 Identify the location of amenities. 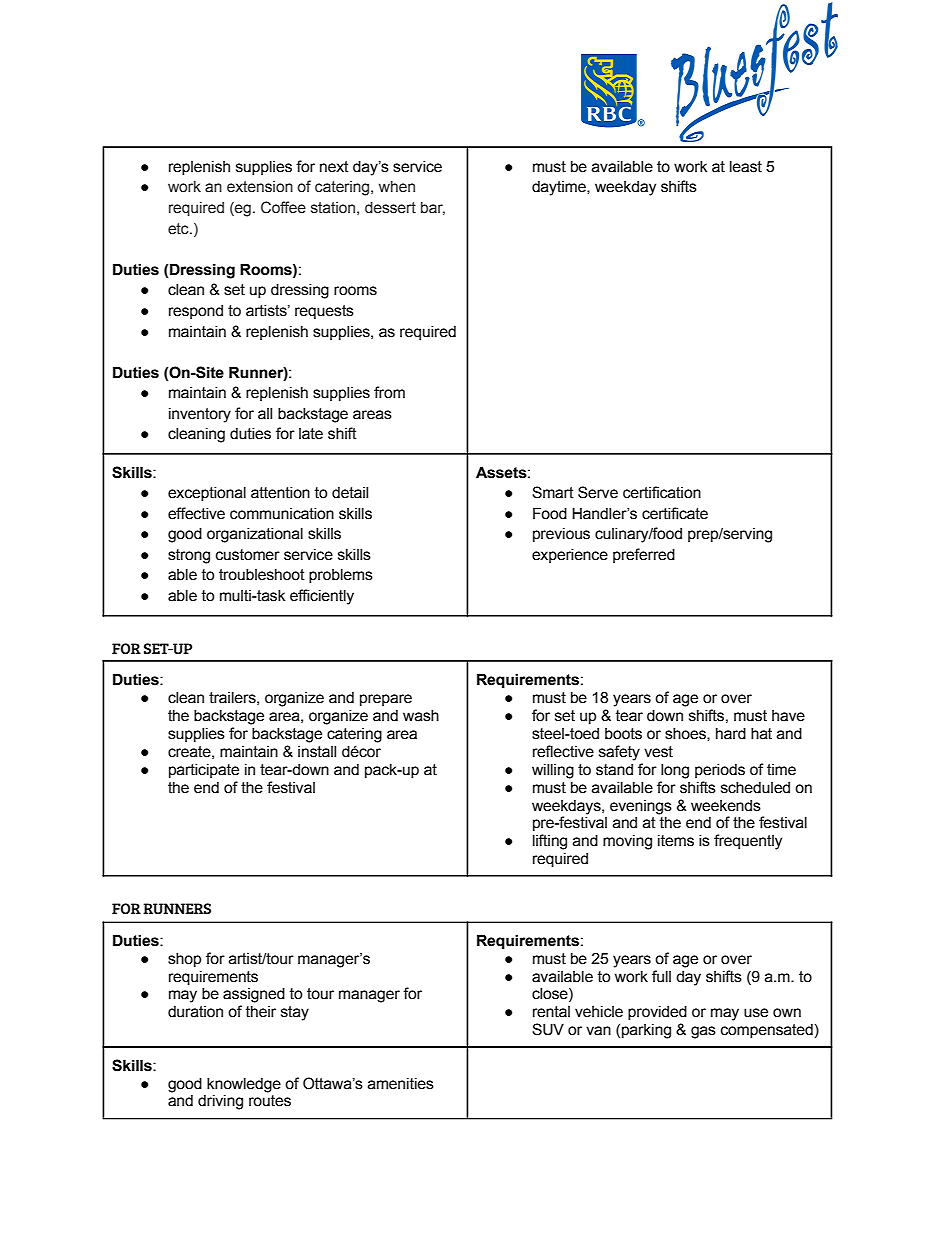
(401, 1084).
